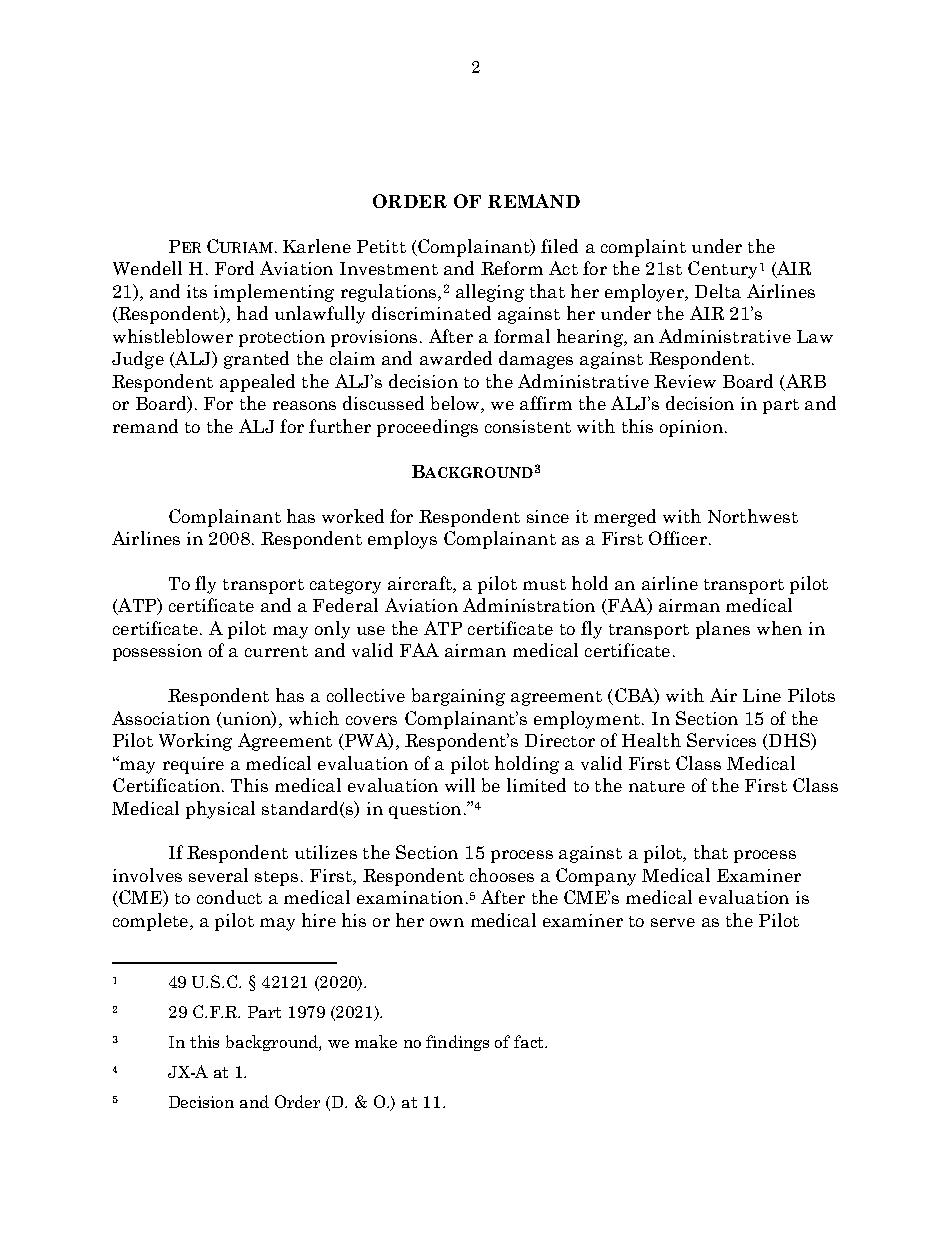 Image resolution: width=952 pixels, height=1233 pixels. What do you see at coordinates (721, 740) in the screenshot?
I see `Services` at bounding box center [721, 740].
